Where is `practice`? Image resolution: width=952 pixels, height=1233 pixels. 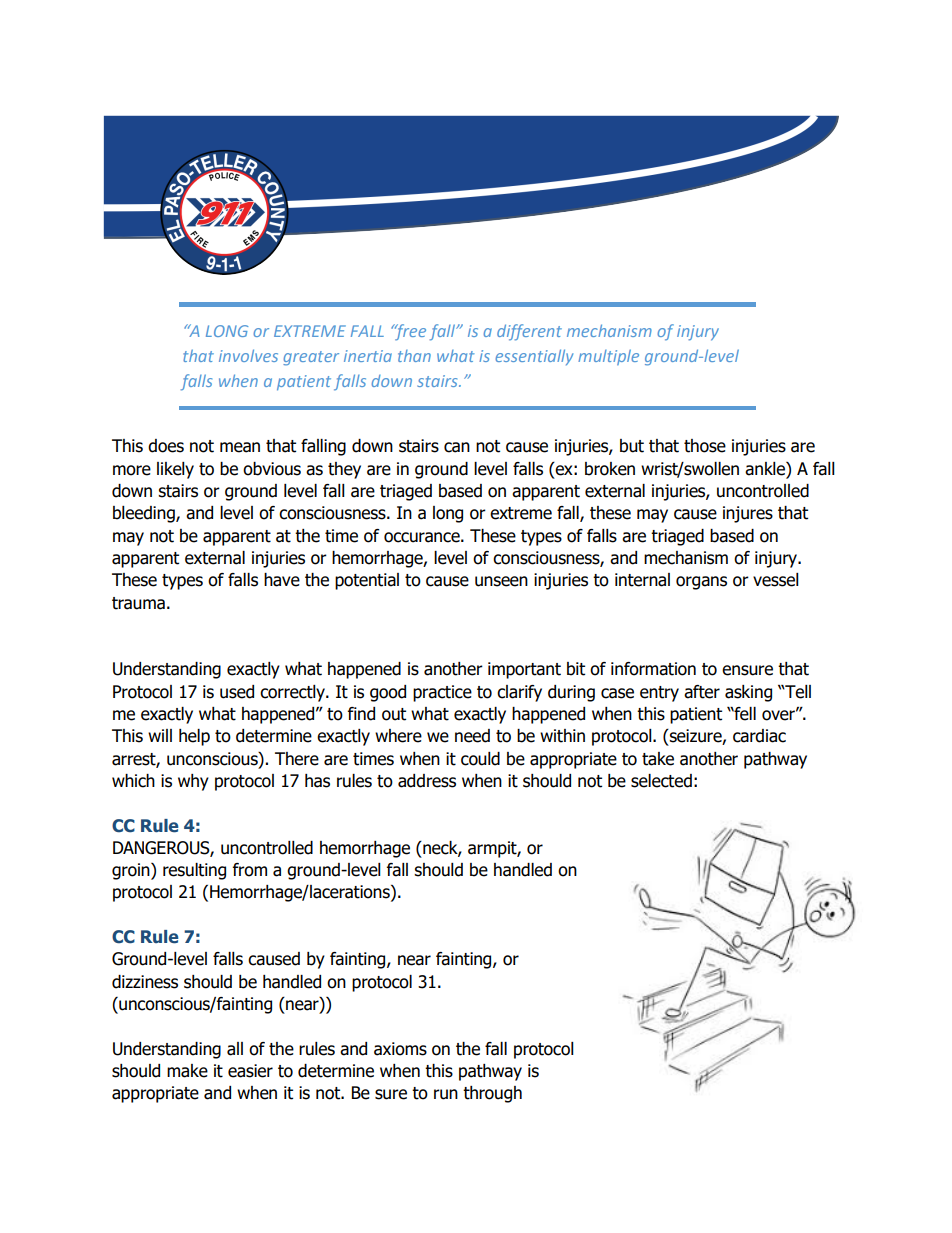 practice is located at coordinates (442, 693).
